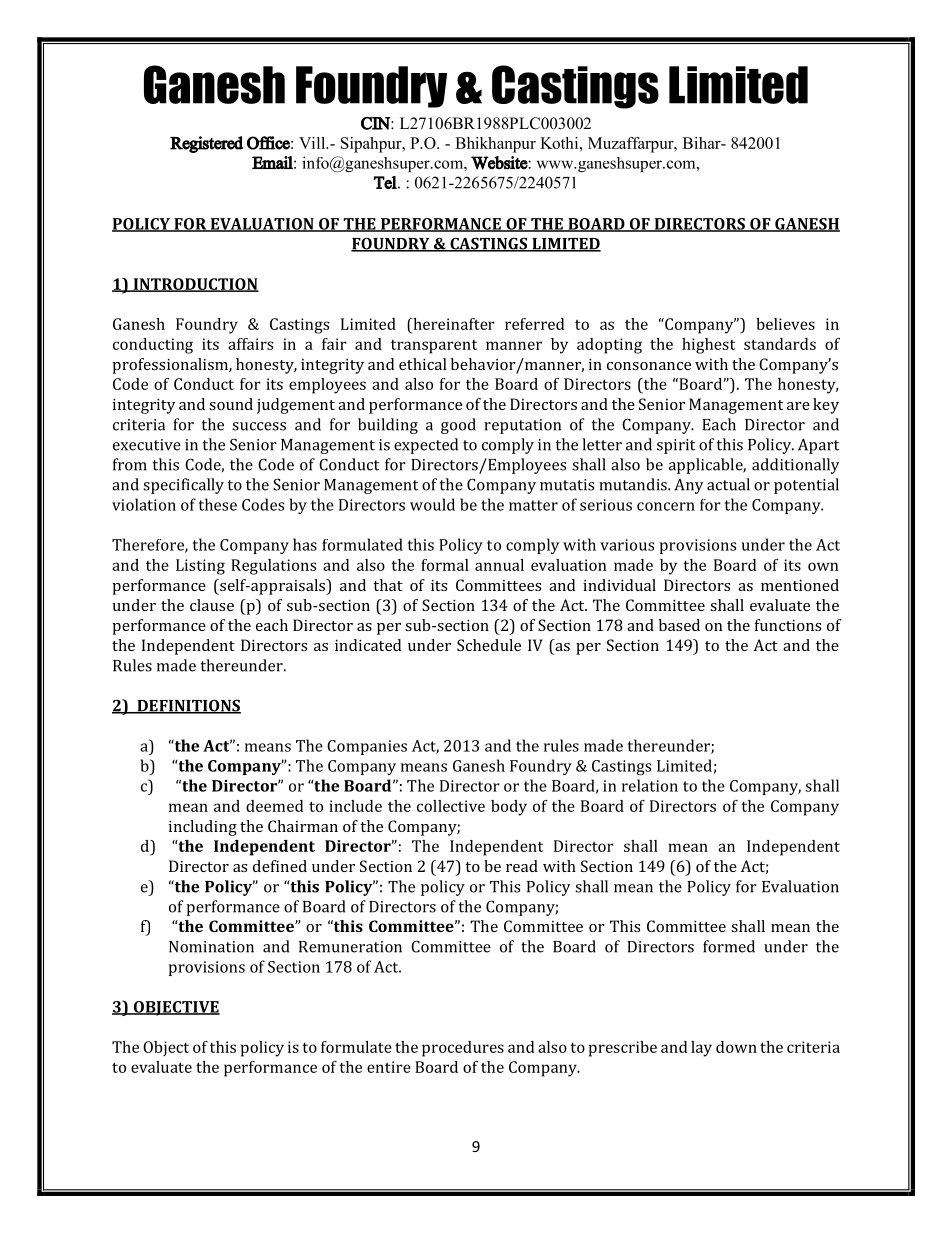 This document has width=952, height=1233. Describe the element at coordinates (183, 486) in the document. I see `specifically` at that location.
